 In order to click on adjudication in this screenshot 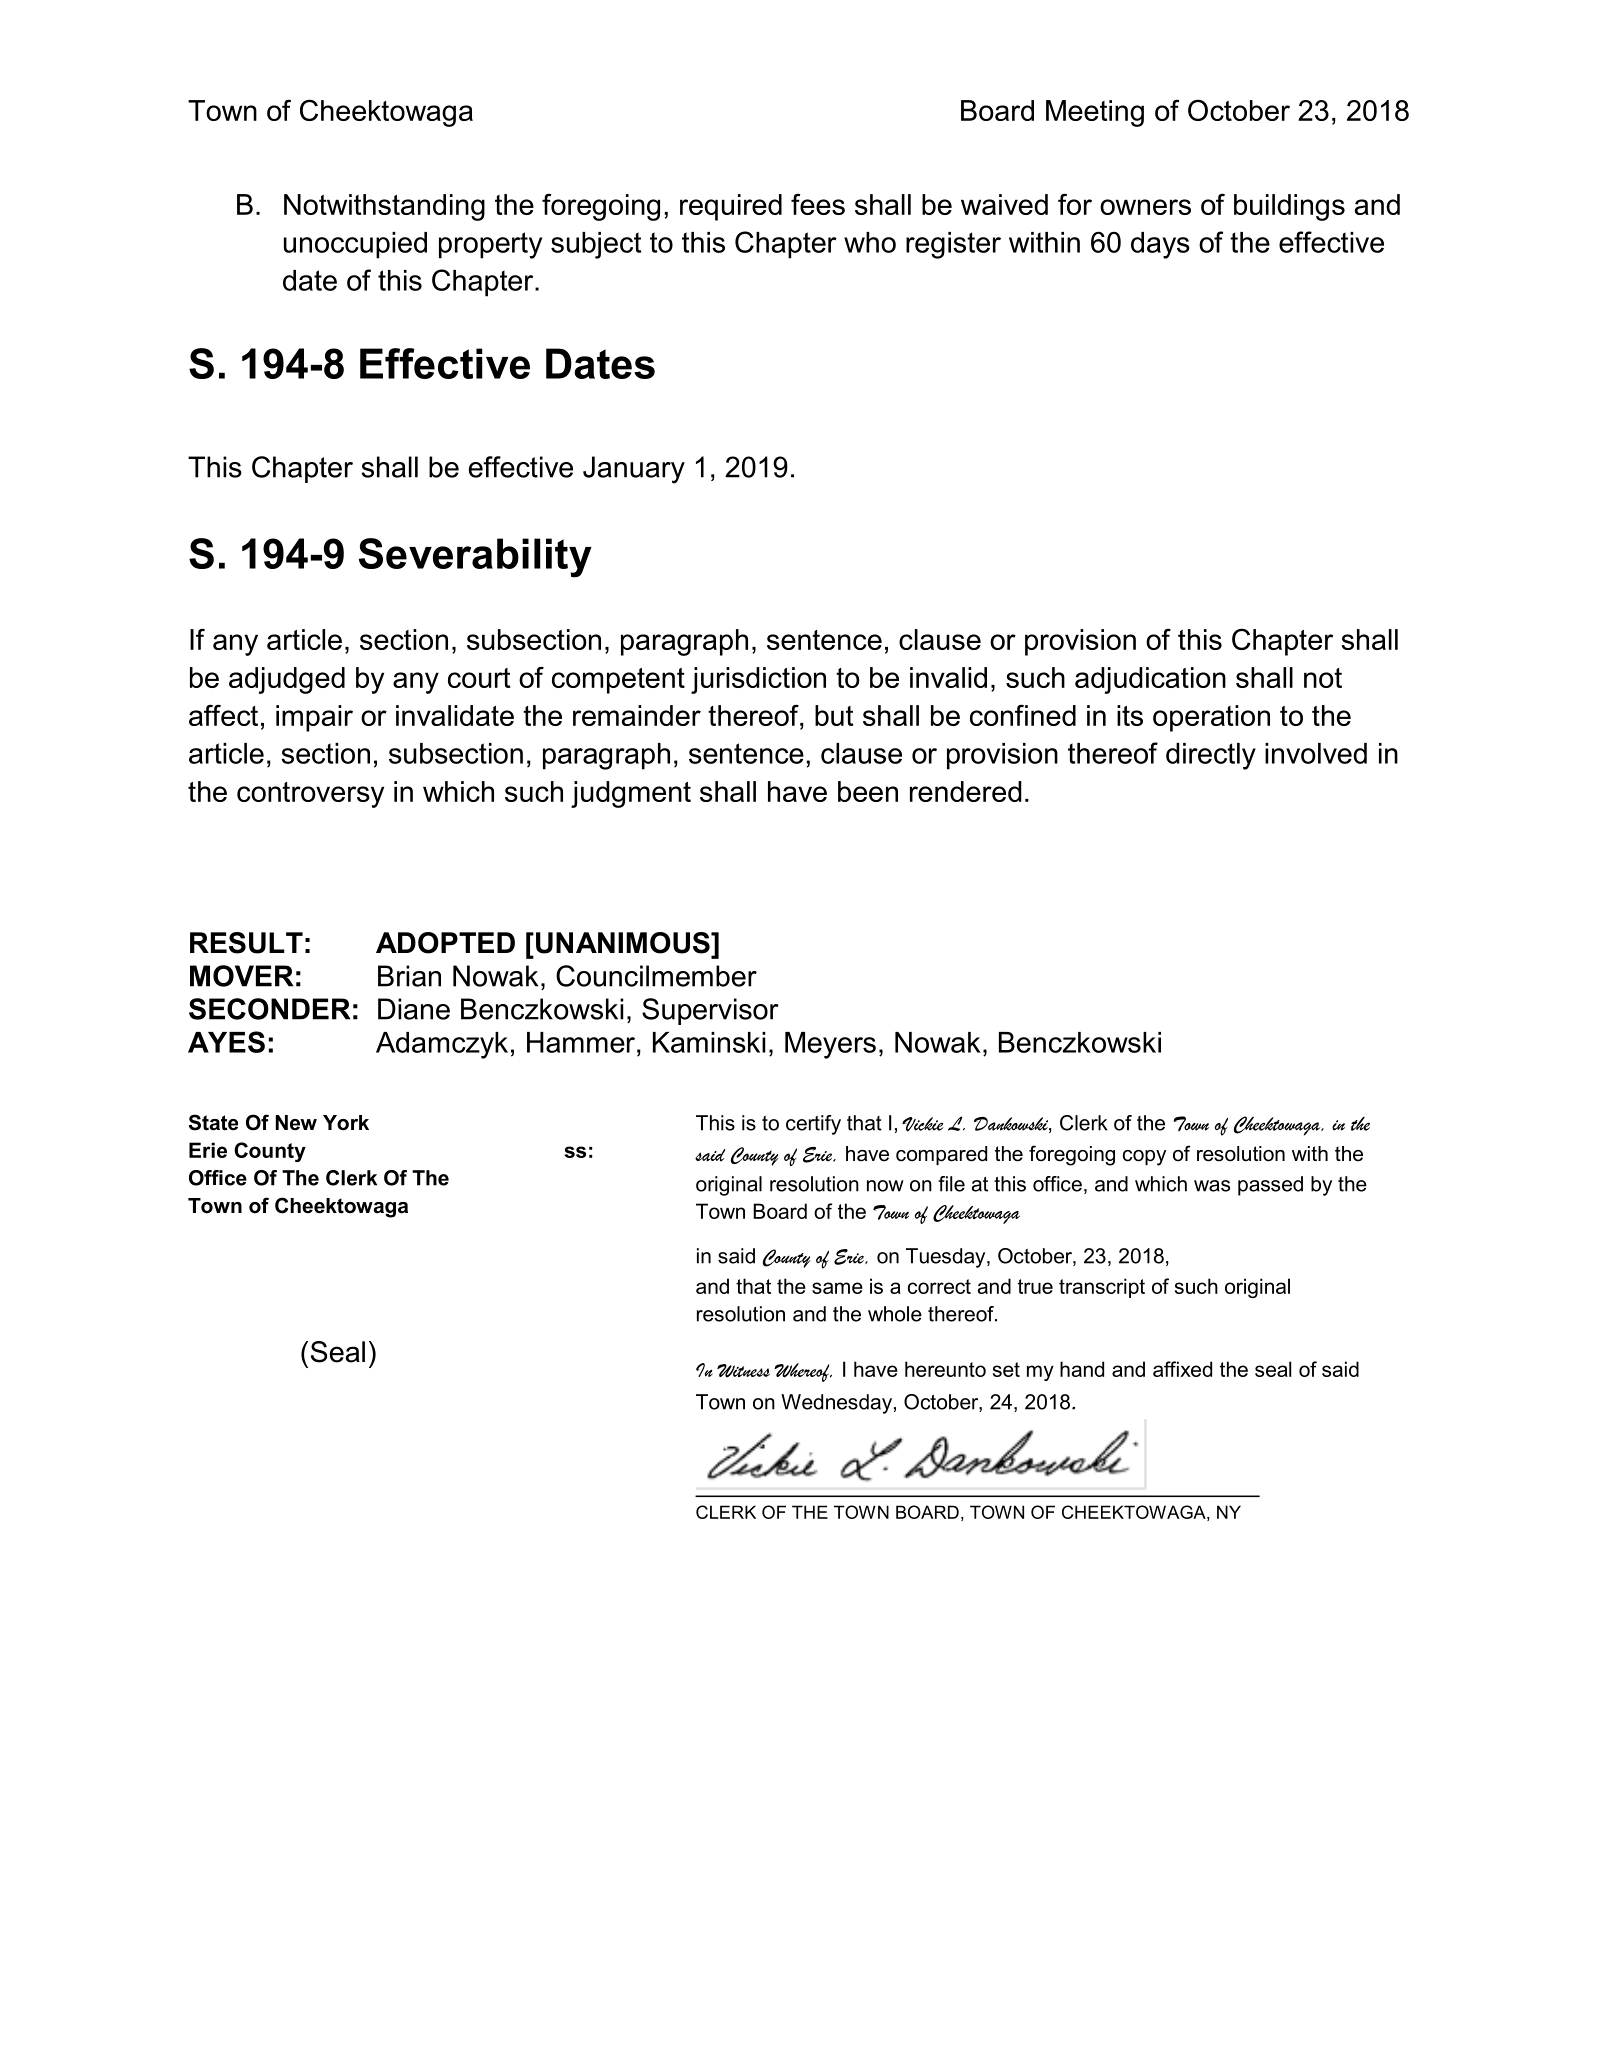, I will do `click(1150, 680)`.
